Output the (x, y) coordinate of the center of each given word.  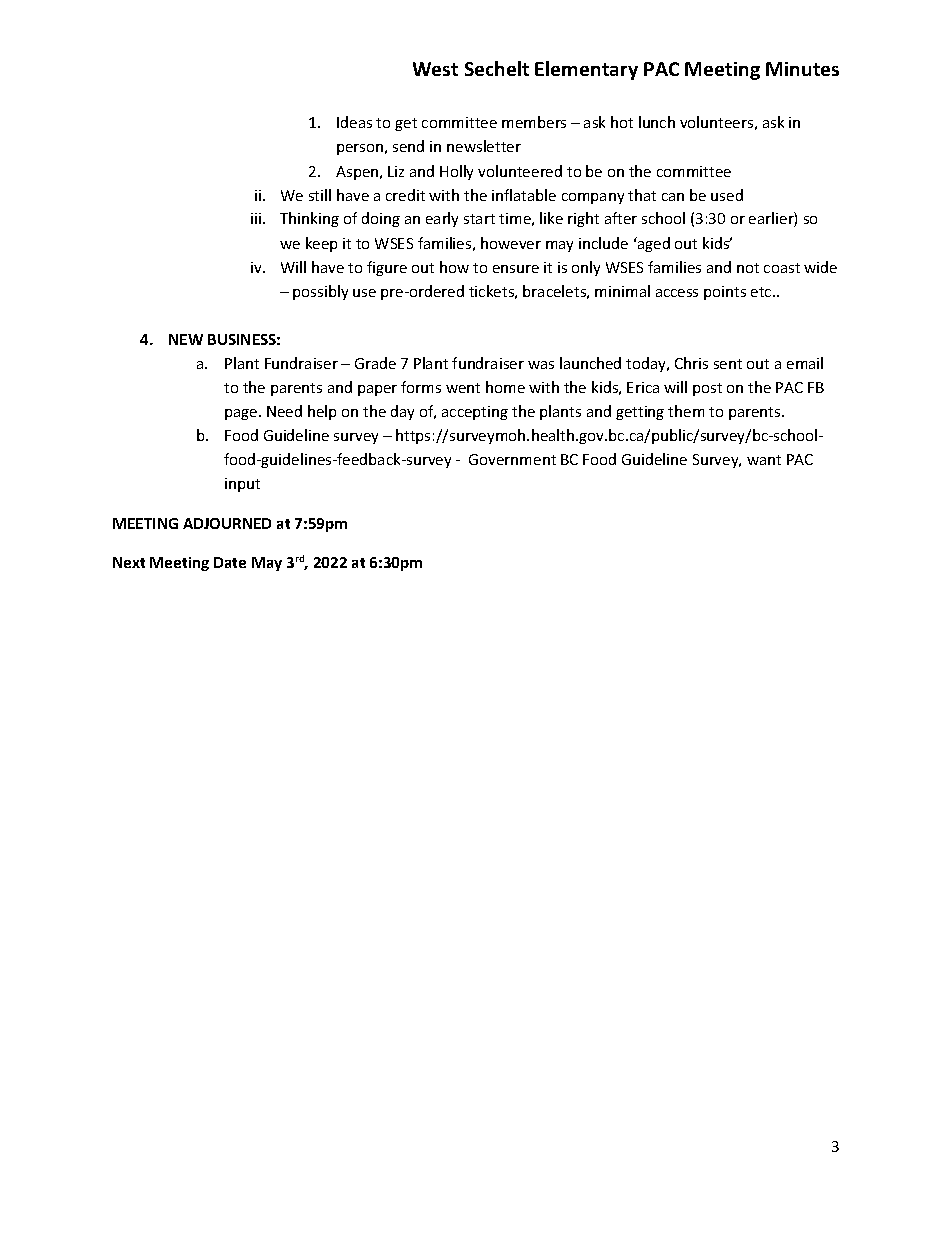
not (748, 268)
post (707, 389)
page (242, 414)
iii (256, 218)
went (463, 388)
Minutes (802, 69)
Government (512, 459)
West (435, 69)
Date (230, 562)
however (511, 243)
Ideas (354, 122)
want (764, 460)
